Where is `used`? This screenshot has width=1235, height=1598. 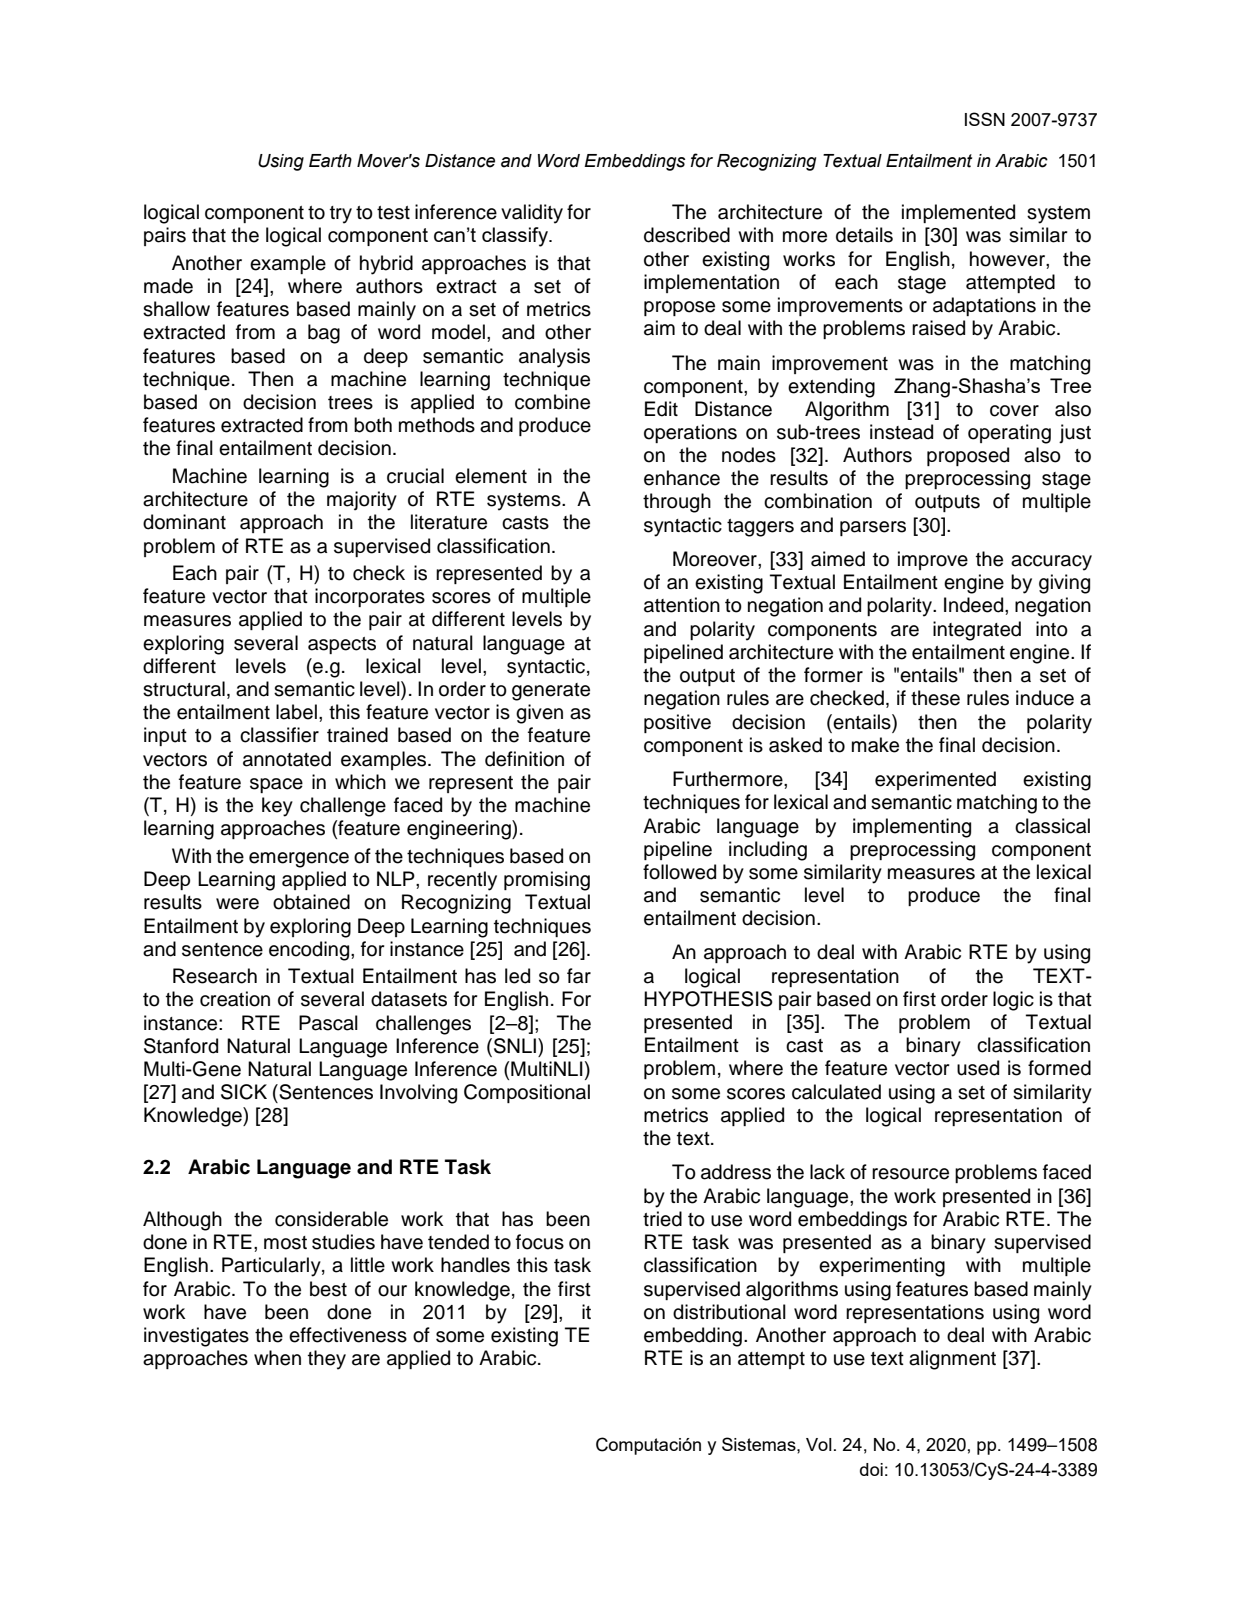 used is located at coordinates (978, 1068).
